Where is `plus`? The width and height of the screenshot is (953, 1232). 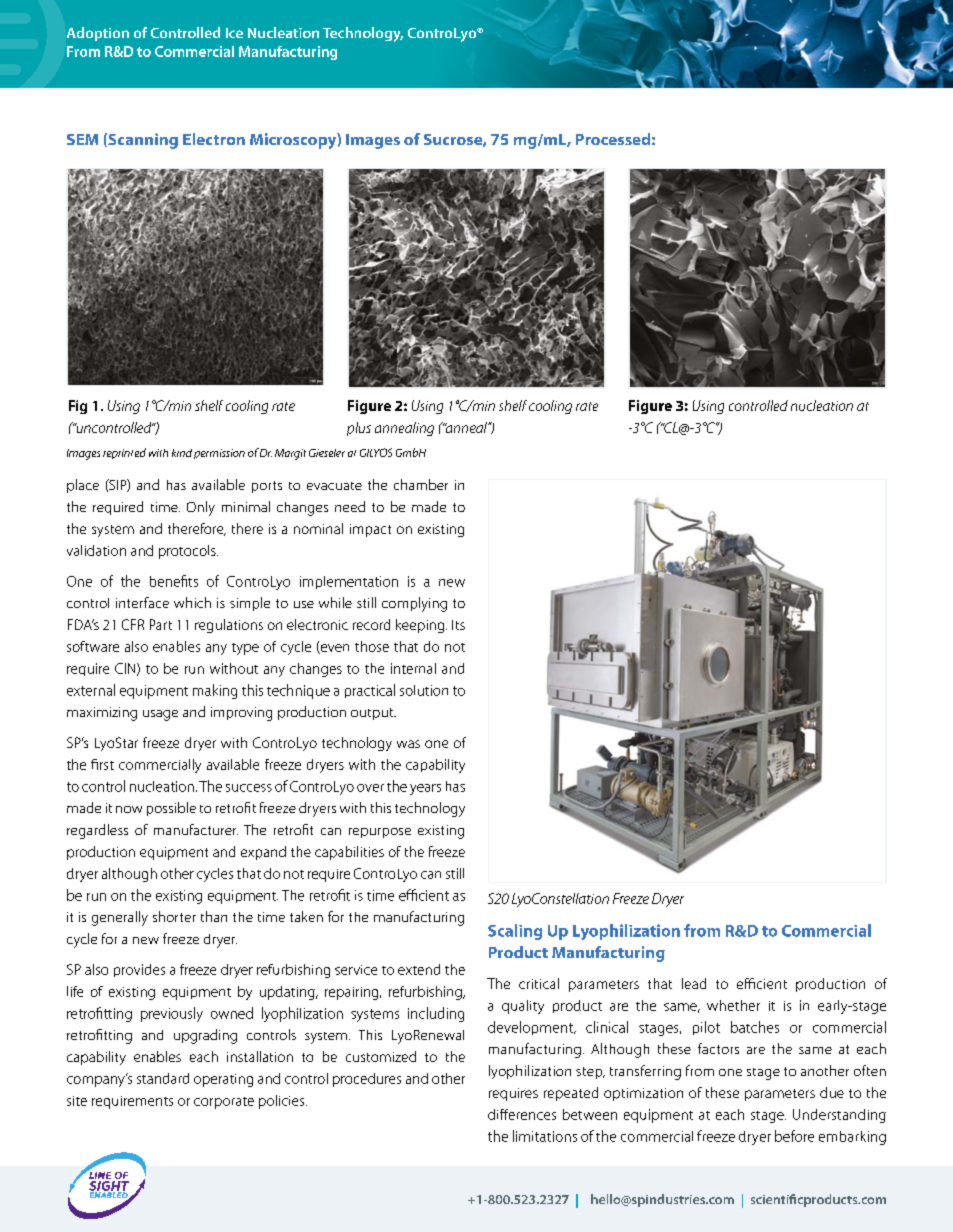 plus is located at coordinates (359, 429).
